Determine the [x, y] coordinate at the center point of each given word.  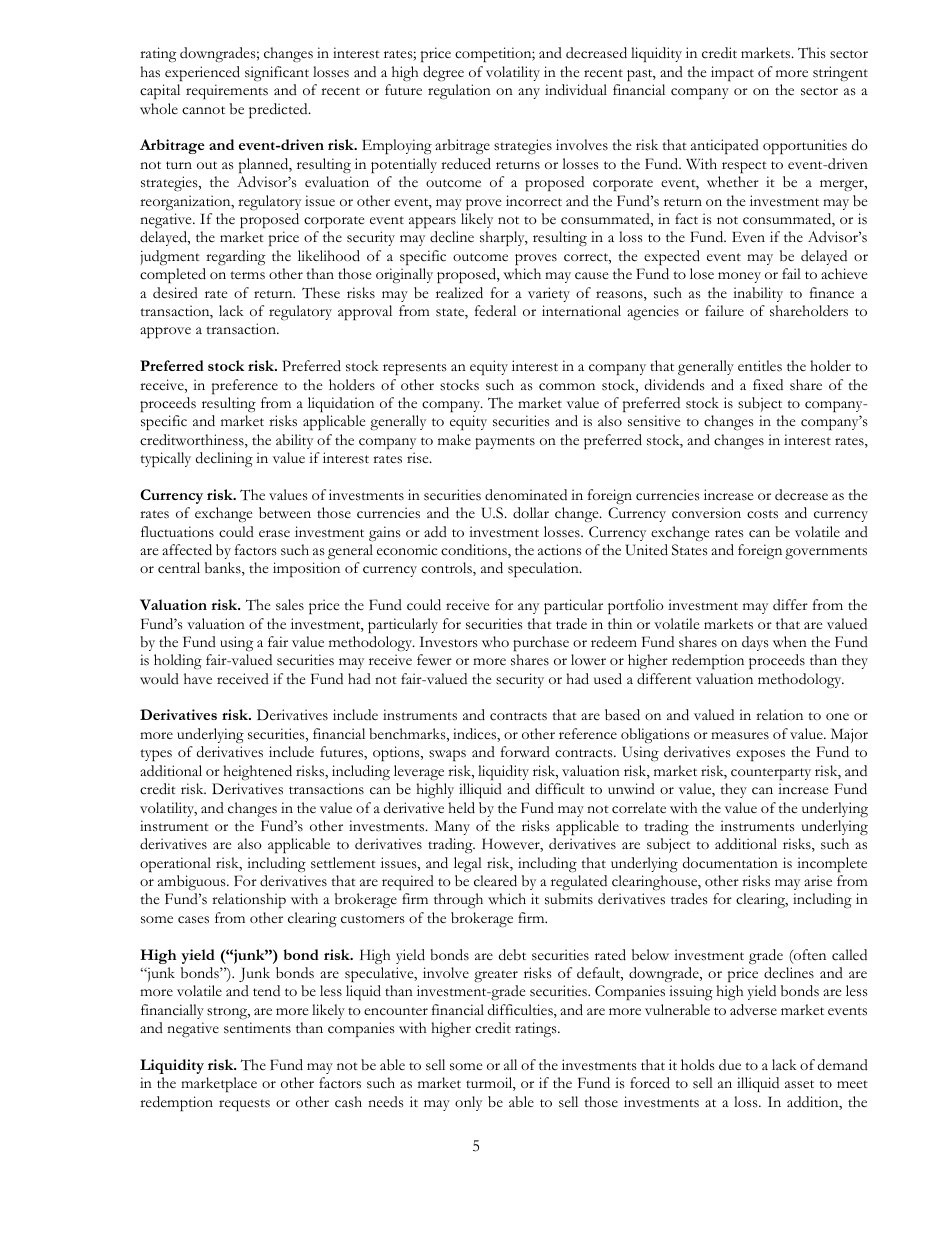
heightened [257, 772]
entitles [760, 366]
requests [244, 1105]
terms [247, 275]
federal [495, 310]
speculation [544, 570]
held [461, 808]
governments [826, 553]
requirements [227, 91]
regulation [459, 92]
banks [224, 569]
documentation [730, 863]
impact [732, 74]
